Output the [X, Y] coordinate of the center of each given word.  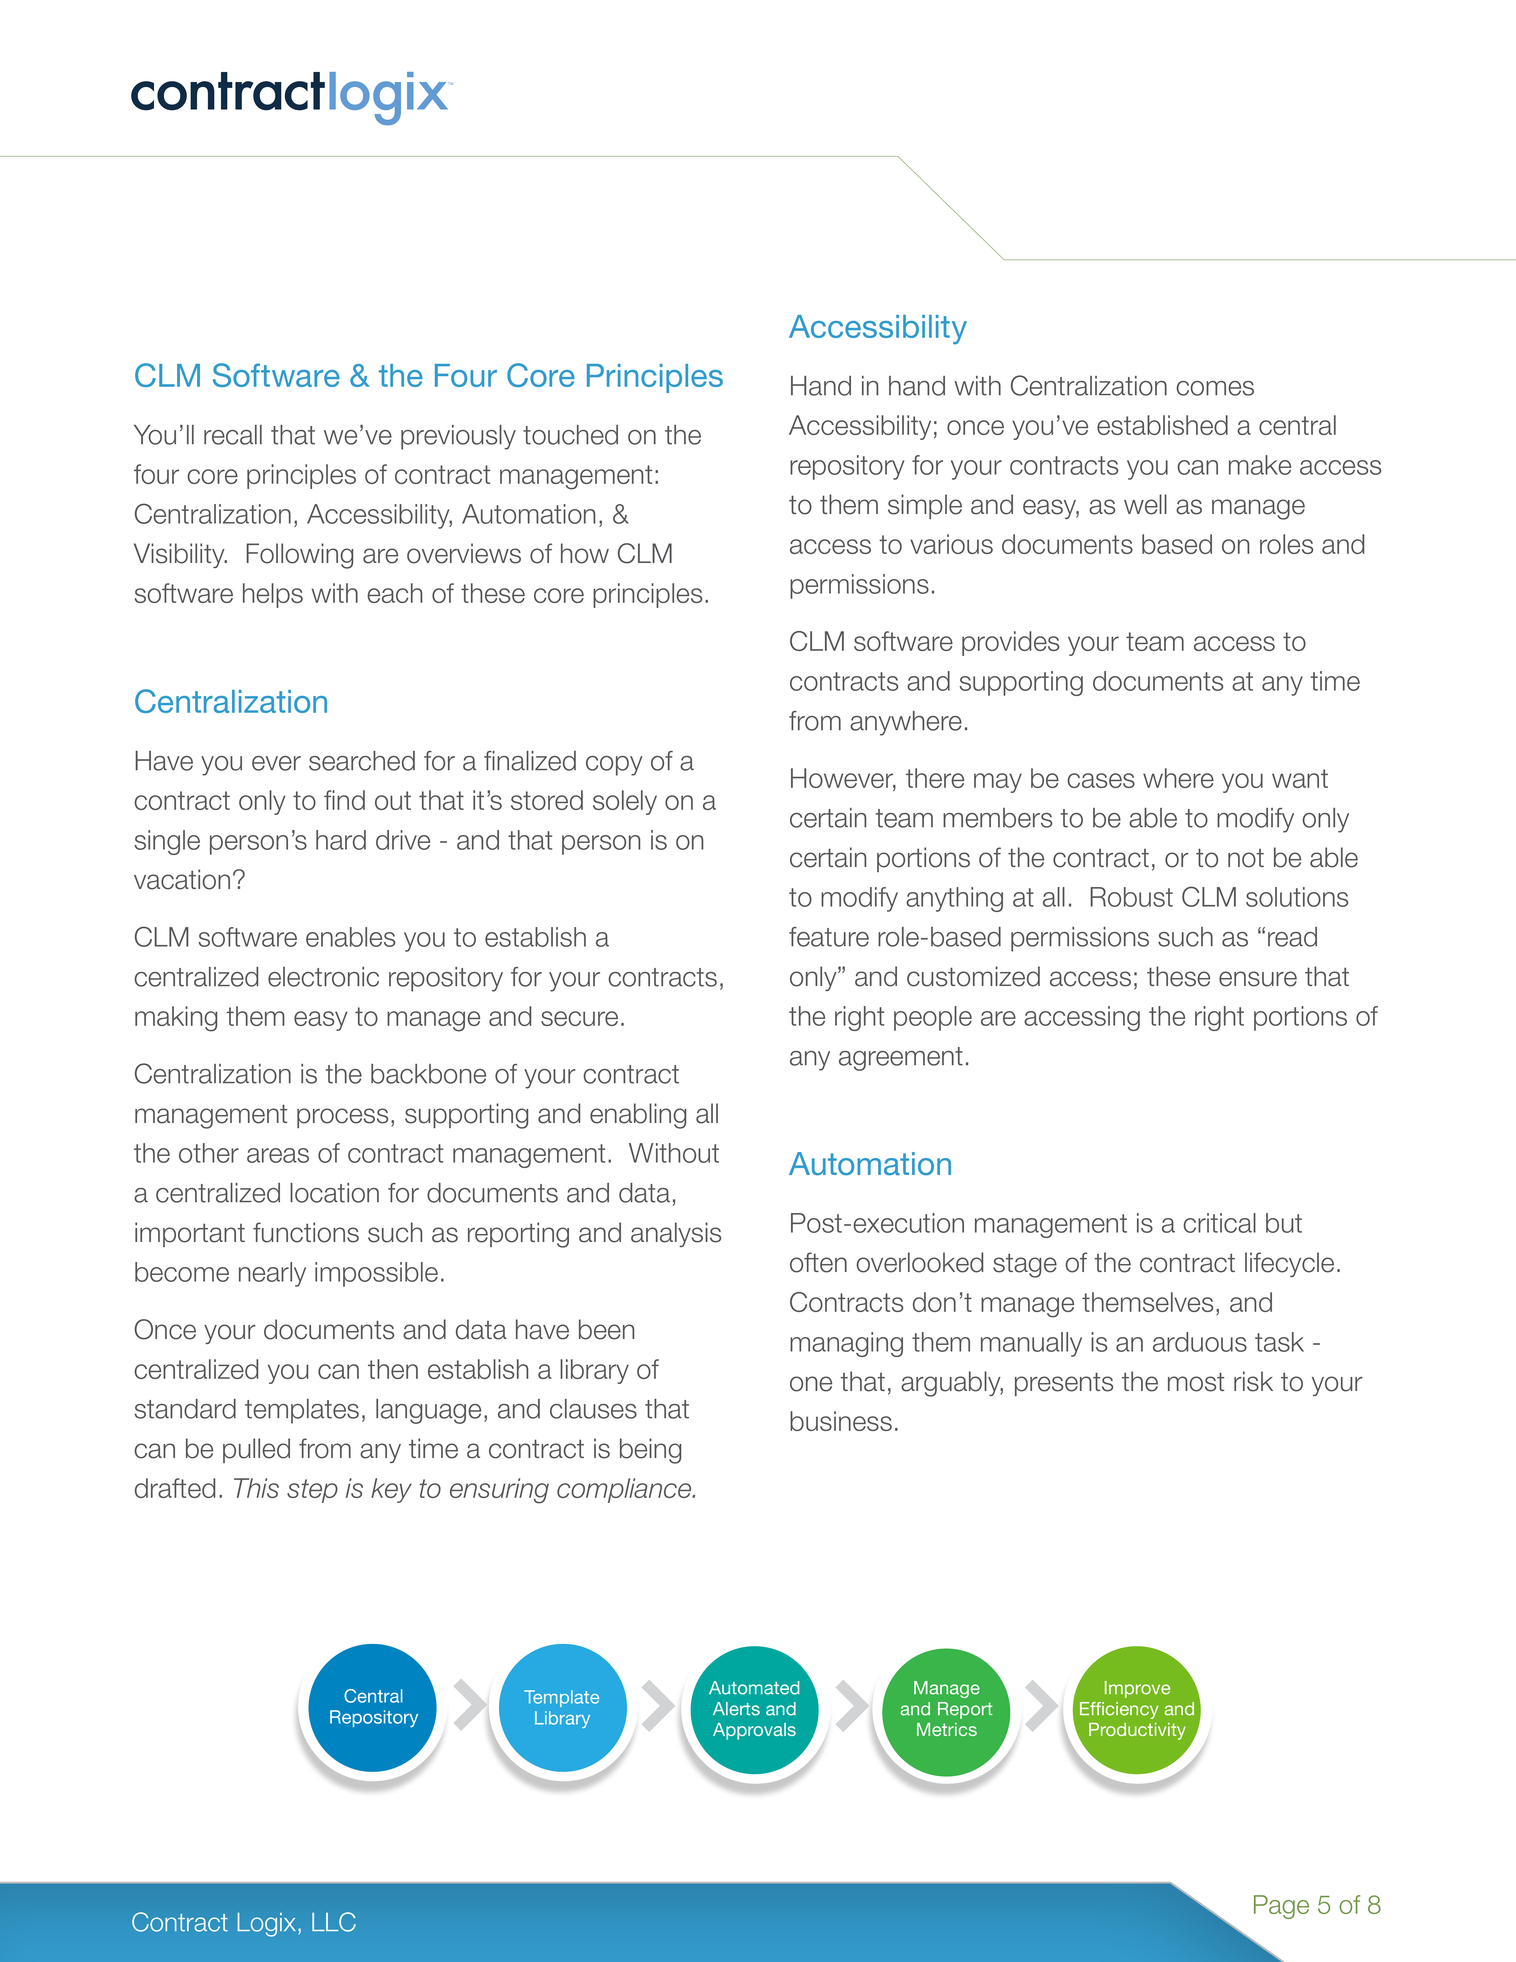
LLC [334, 1922]
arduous [1200, 1342]
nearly [272, 1274]
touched [570, 435]
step [312, 1491]
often [818, 1262]
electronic [323, 977]
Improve [1137, 1689]
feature [829, 937]
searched [362, 761]
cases [1101, 780]
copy [614, 766]
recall [233, 435]
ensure [1258, 979]
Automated [754, 1688]
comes [1215, 388]
